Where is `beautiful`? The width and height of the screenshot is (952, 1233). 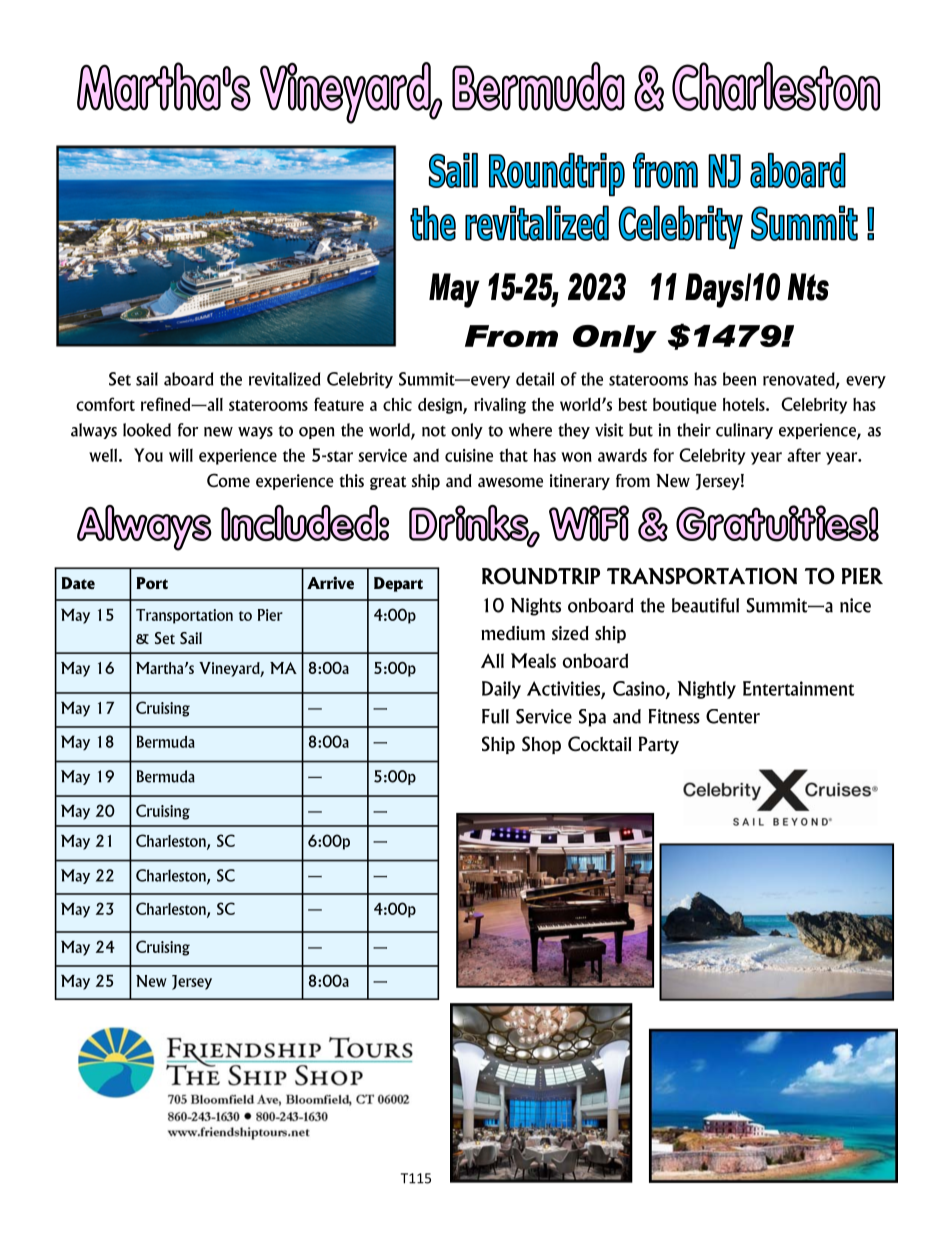
beautiful is located at coordinates (705, 605).
